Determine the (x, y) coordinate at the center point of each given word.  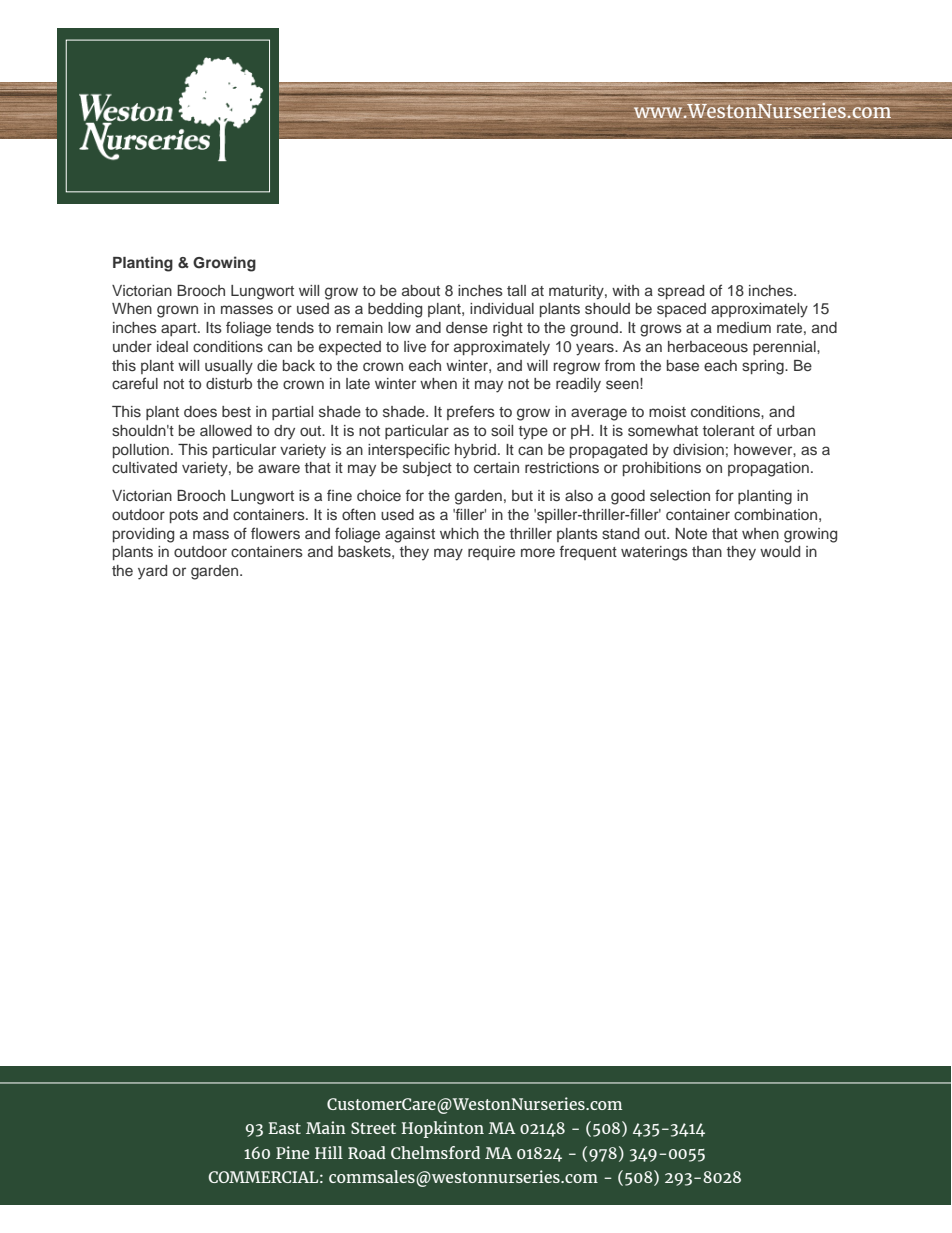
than (707, 551)
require (491, 553)
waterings (654, 553)
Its (214, 327)
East (284, 1128)
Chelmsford (435, 1152)
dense (467, 327)
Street (373, 1128)
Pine (292, 1152)
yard (152, 572)
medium (744, 327)
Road (367, 1152)
